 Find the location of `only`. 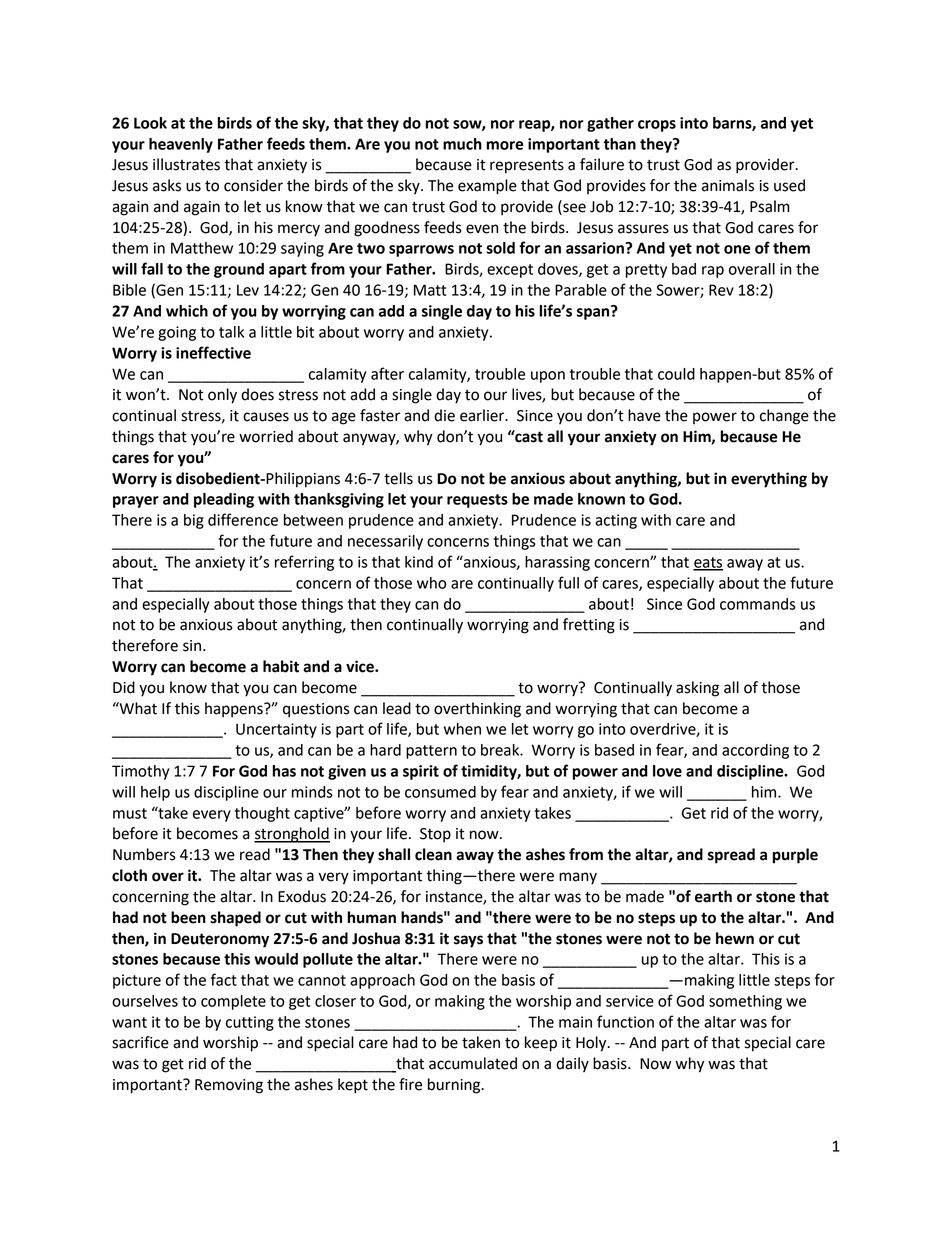

only is located at coordinates (222, 396).
